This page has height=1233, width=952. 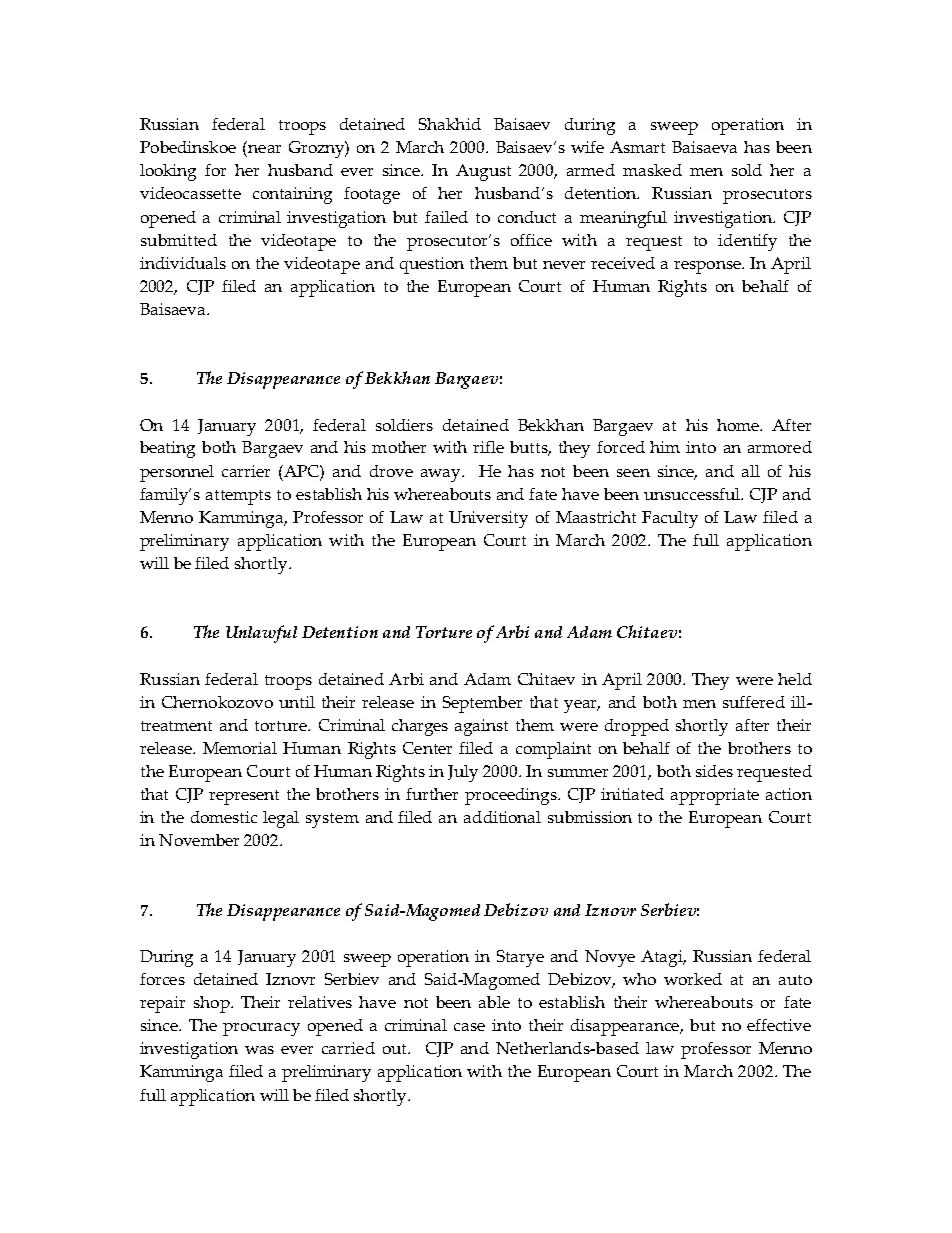 I want to click on masked, so click(x=652, y=170).
